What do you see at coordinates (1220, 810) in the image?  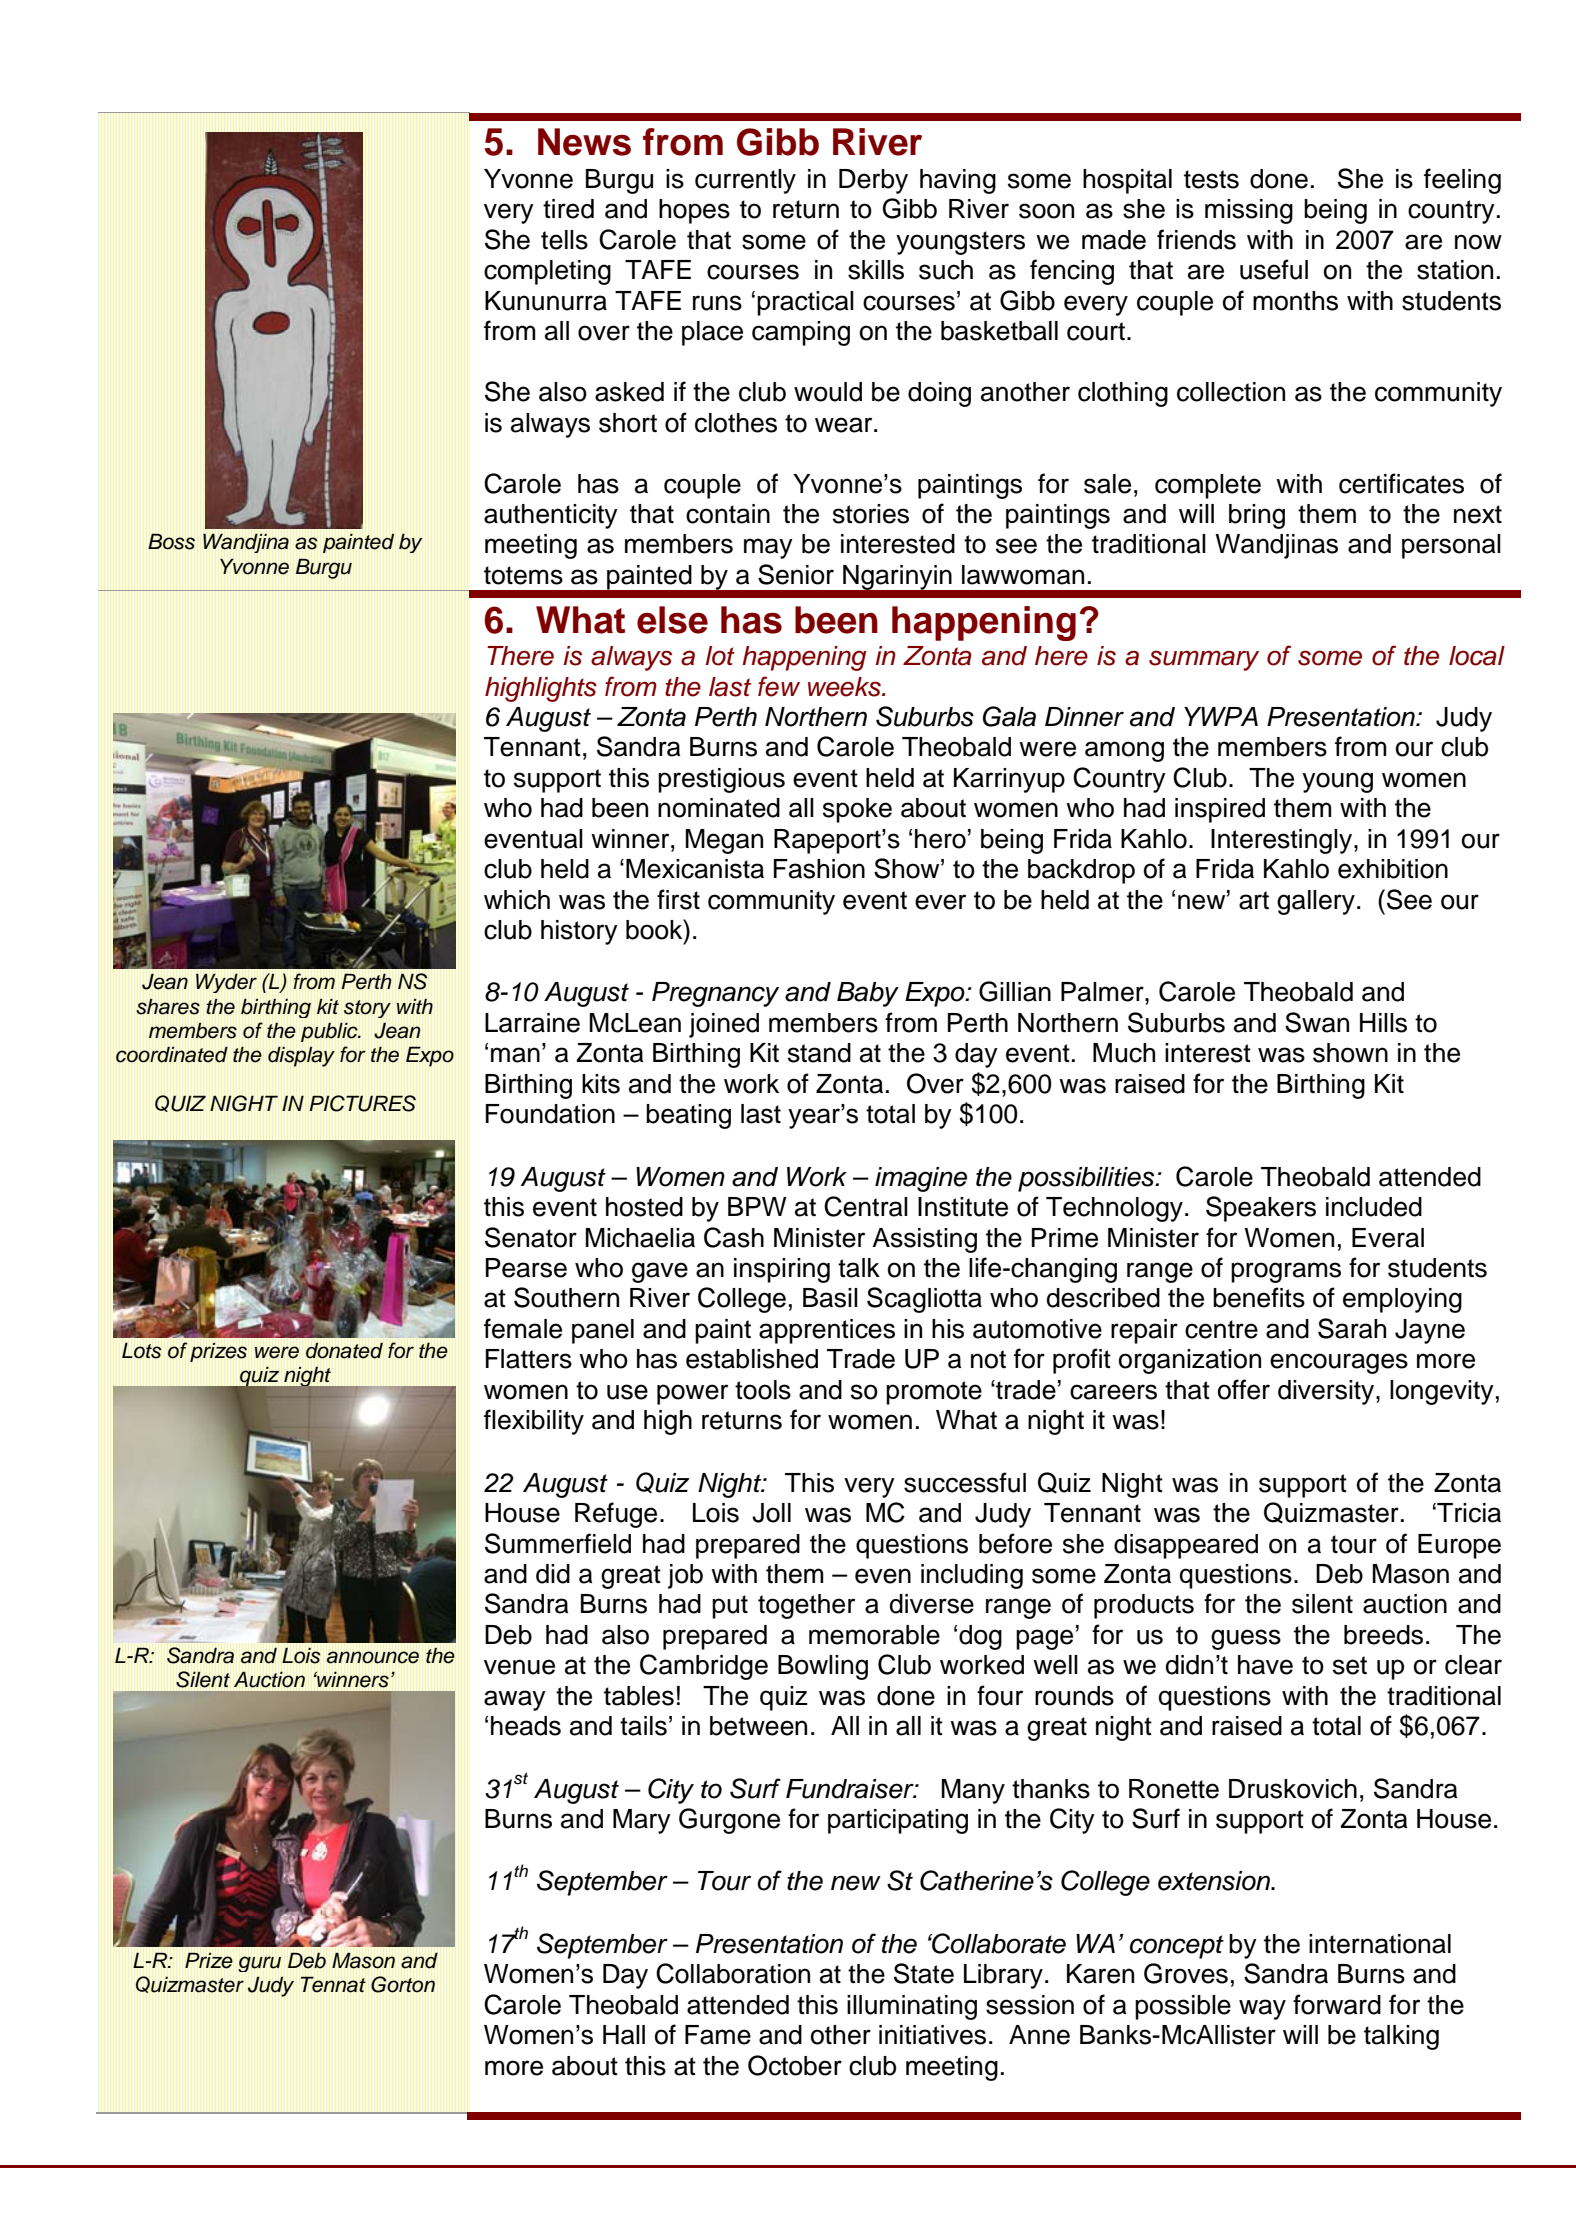 I see `inspired` at bounding box center [1220, 810].
